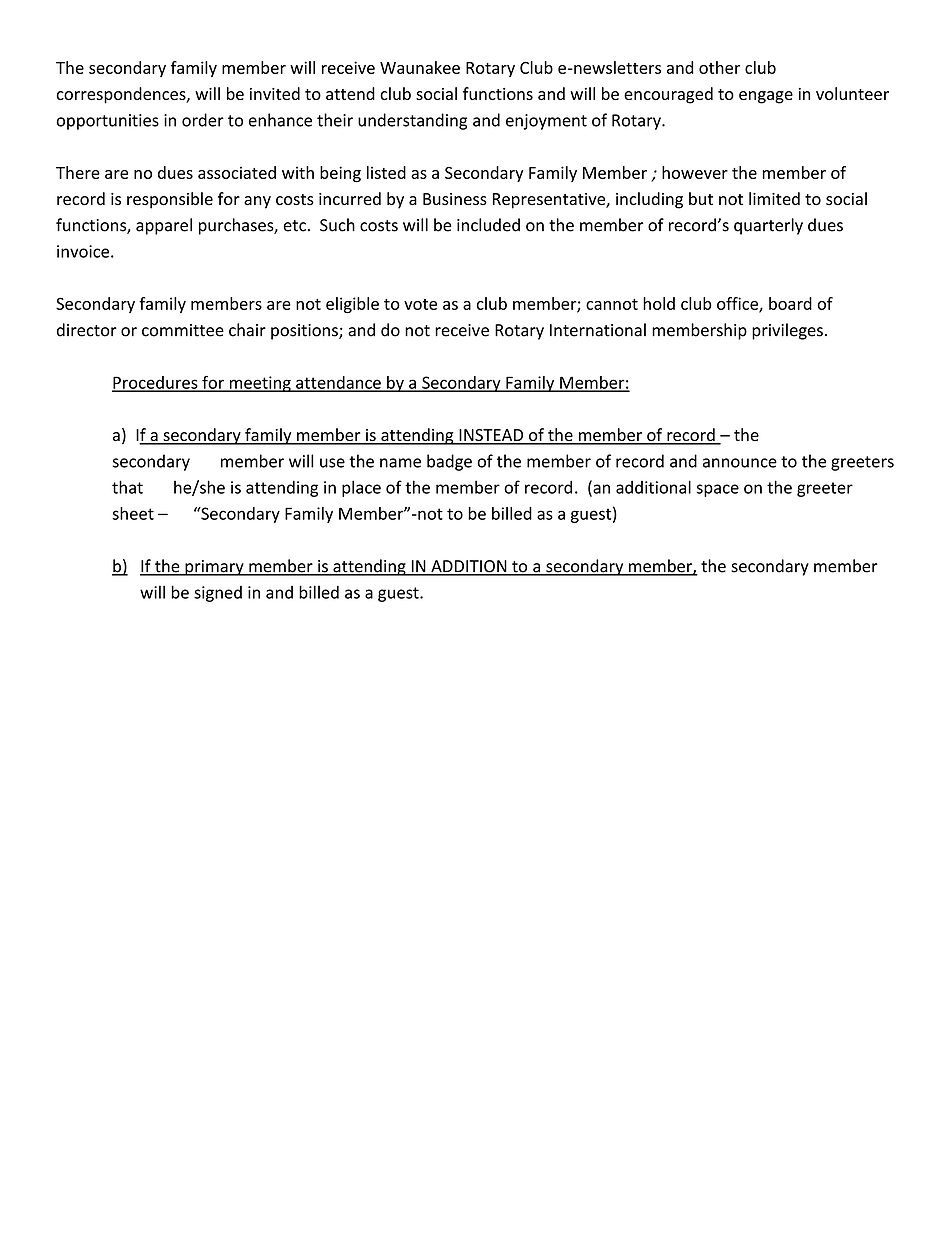 This screenshot has height=1233, width=952. I want to click on engage, so click(766, 97).
